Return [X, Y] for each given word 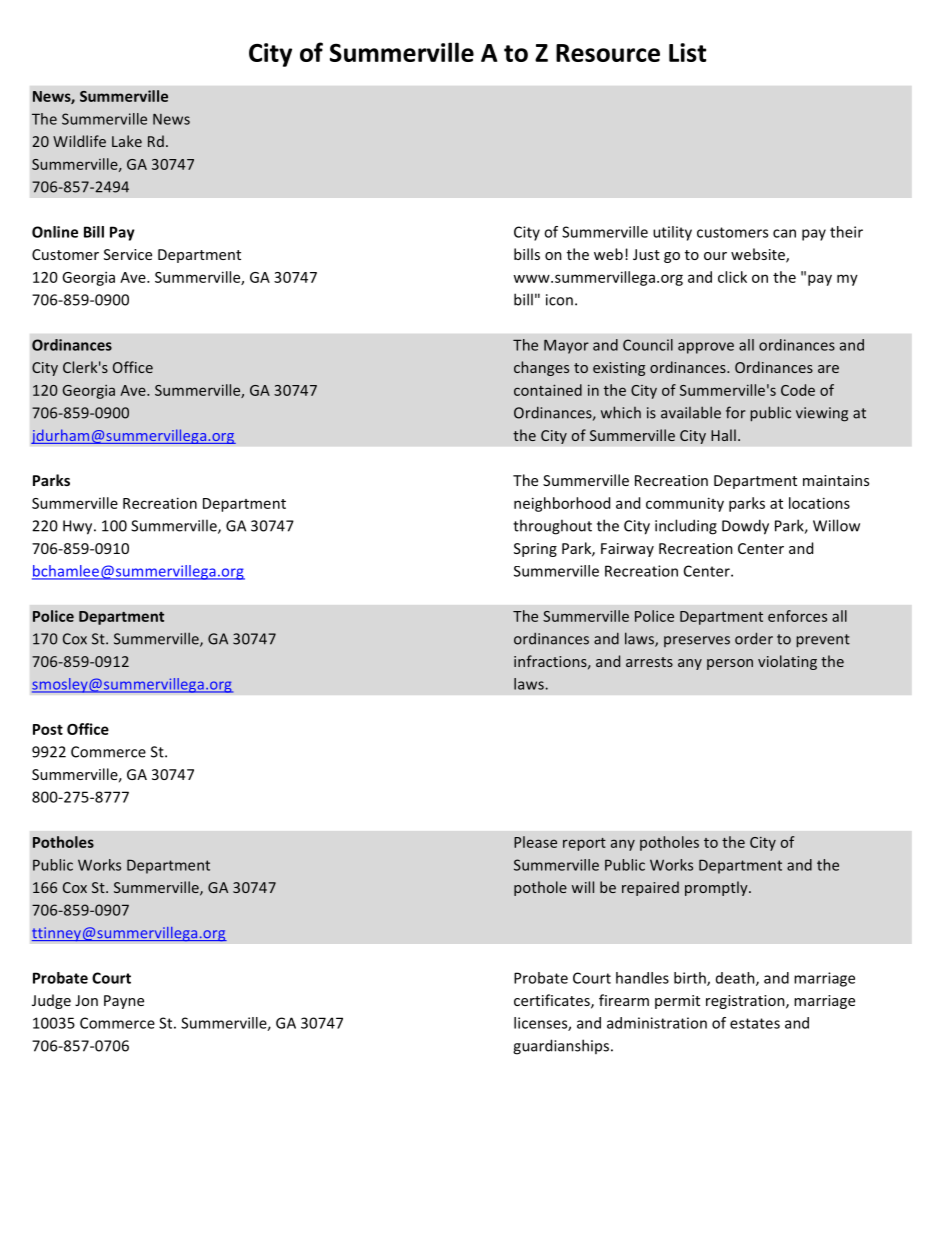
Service [128, 254]
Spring [535, 550]
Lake [127, 141]
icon [559, 300]
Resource [608, 53]
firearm [624, 1000]
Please [535, 842]
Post [48, 729]
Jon [86, 1000]
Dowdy [745, 527]
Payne [124, 1002]
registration [746, 1002]
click [732, 277]
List [687, 52]
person [730, 664]
